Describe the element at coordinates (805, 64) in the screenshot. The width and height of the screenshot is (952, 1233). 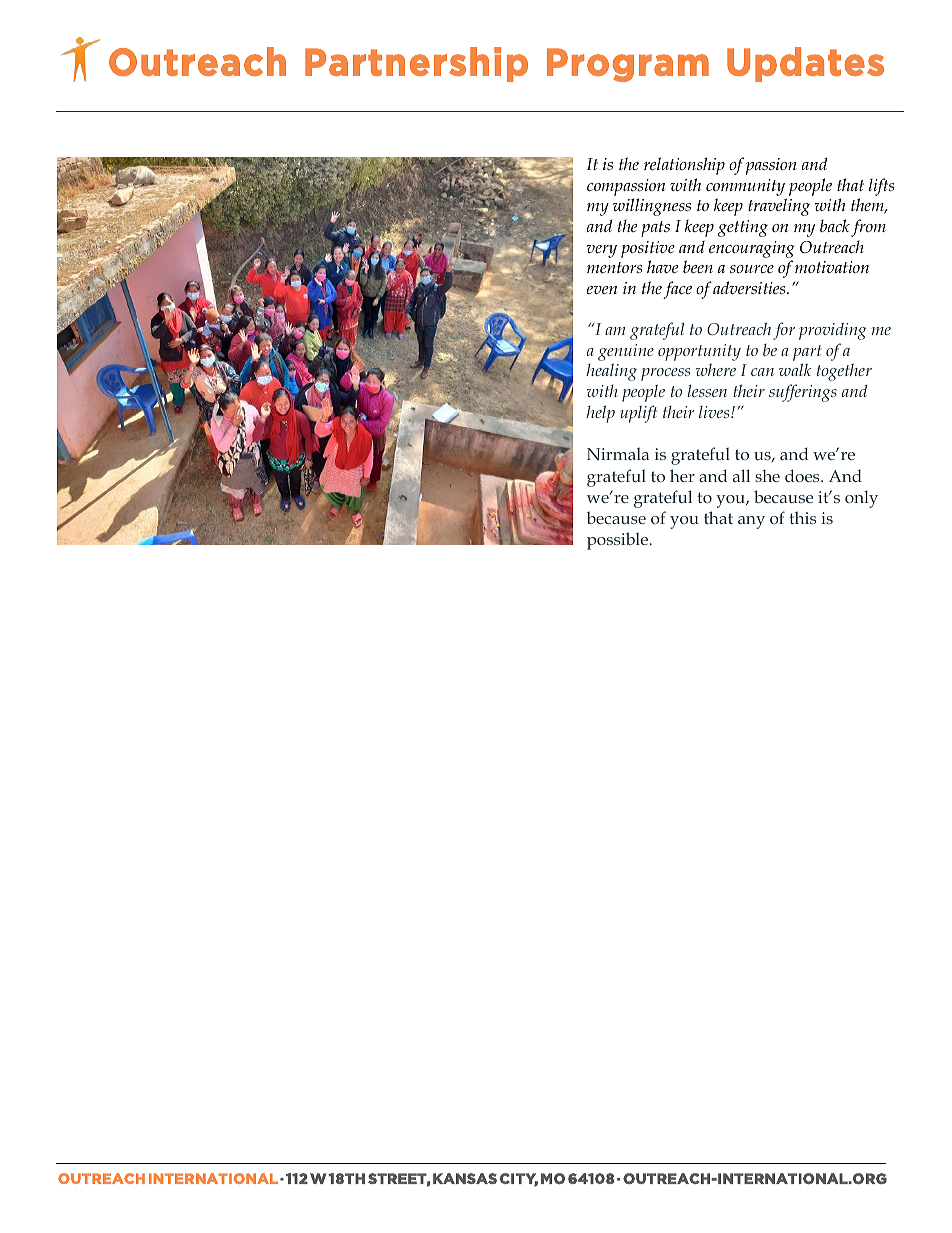
I see `Updates` at that location.
